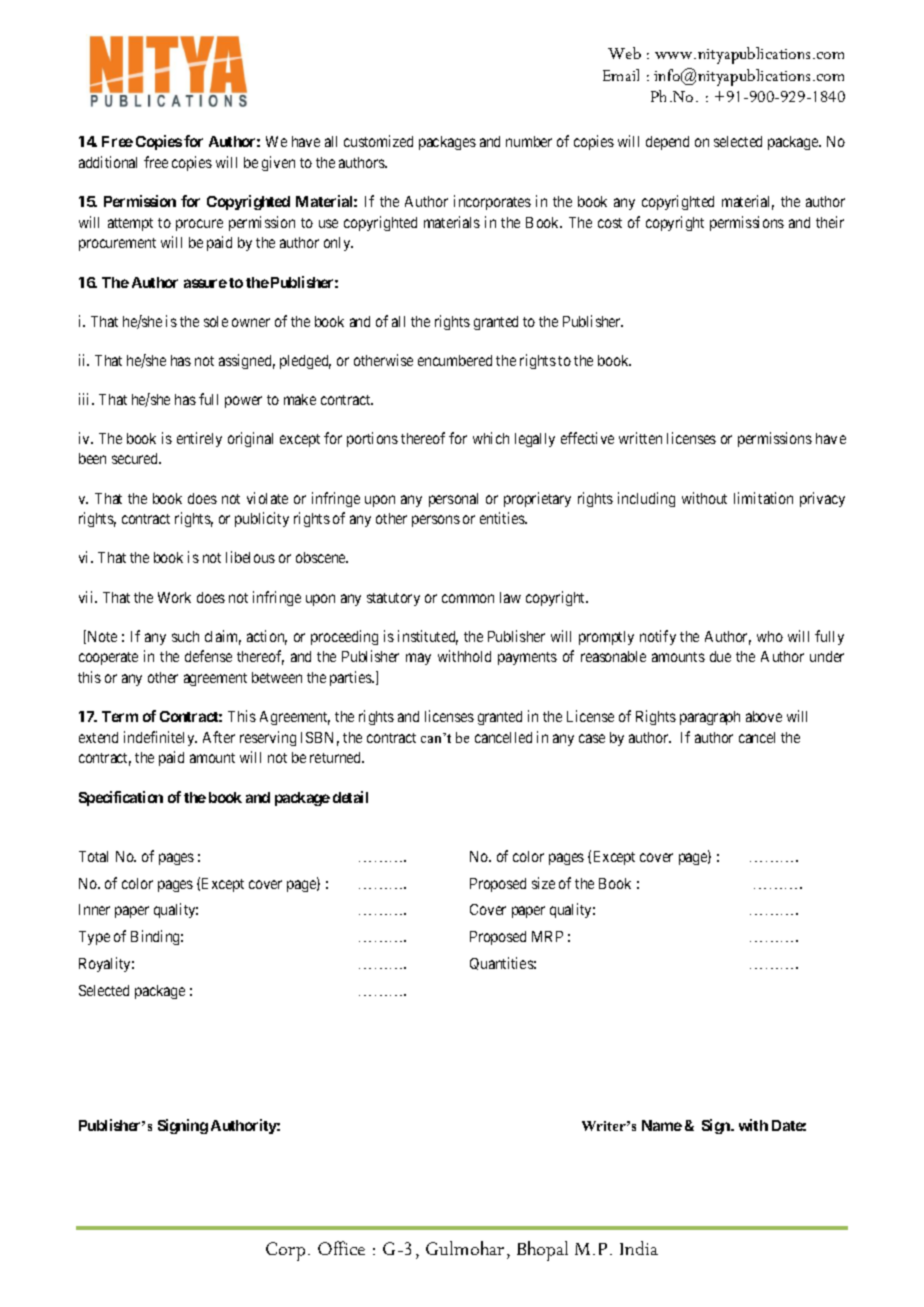 Image resolution: width=924 pixels, height=1307 pixels. What do you see at coordinates (639, 1248) in the image?
I see `India` at bounding box center [639, 1248].
